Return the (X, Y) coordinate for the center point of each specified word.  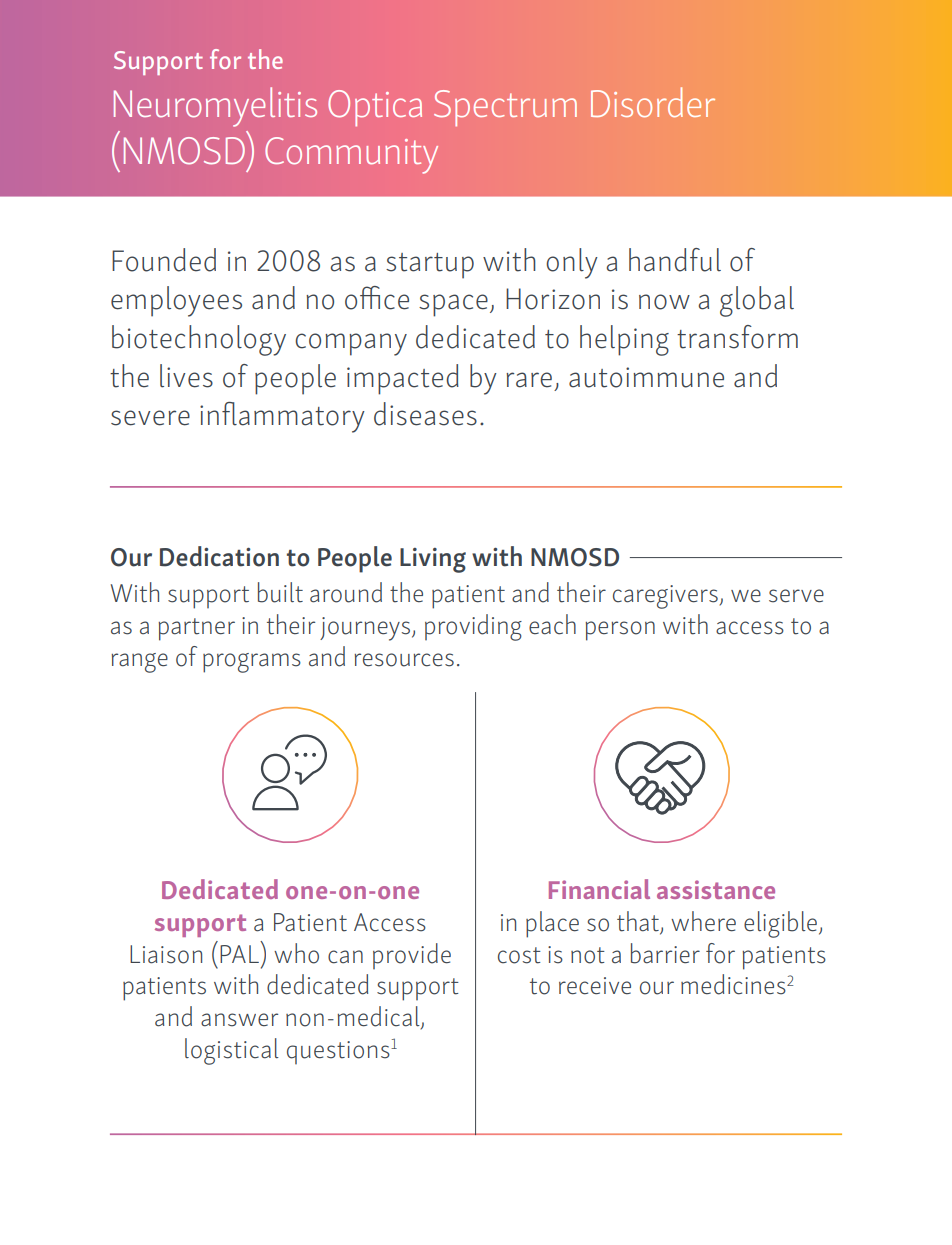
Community (351, 155)
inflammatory (282, 417)
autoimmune (646, 377)
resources (404, 660)
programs (252, 663)
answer (239, 1020)
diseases (425, 414)
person (620, 631)
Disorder (653, 102)
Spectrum (505, 108)
